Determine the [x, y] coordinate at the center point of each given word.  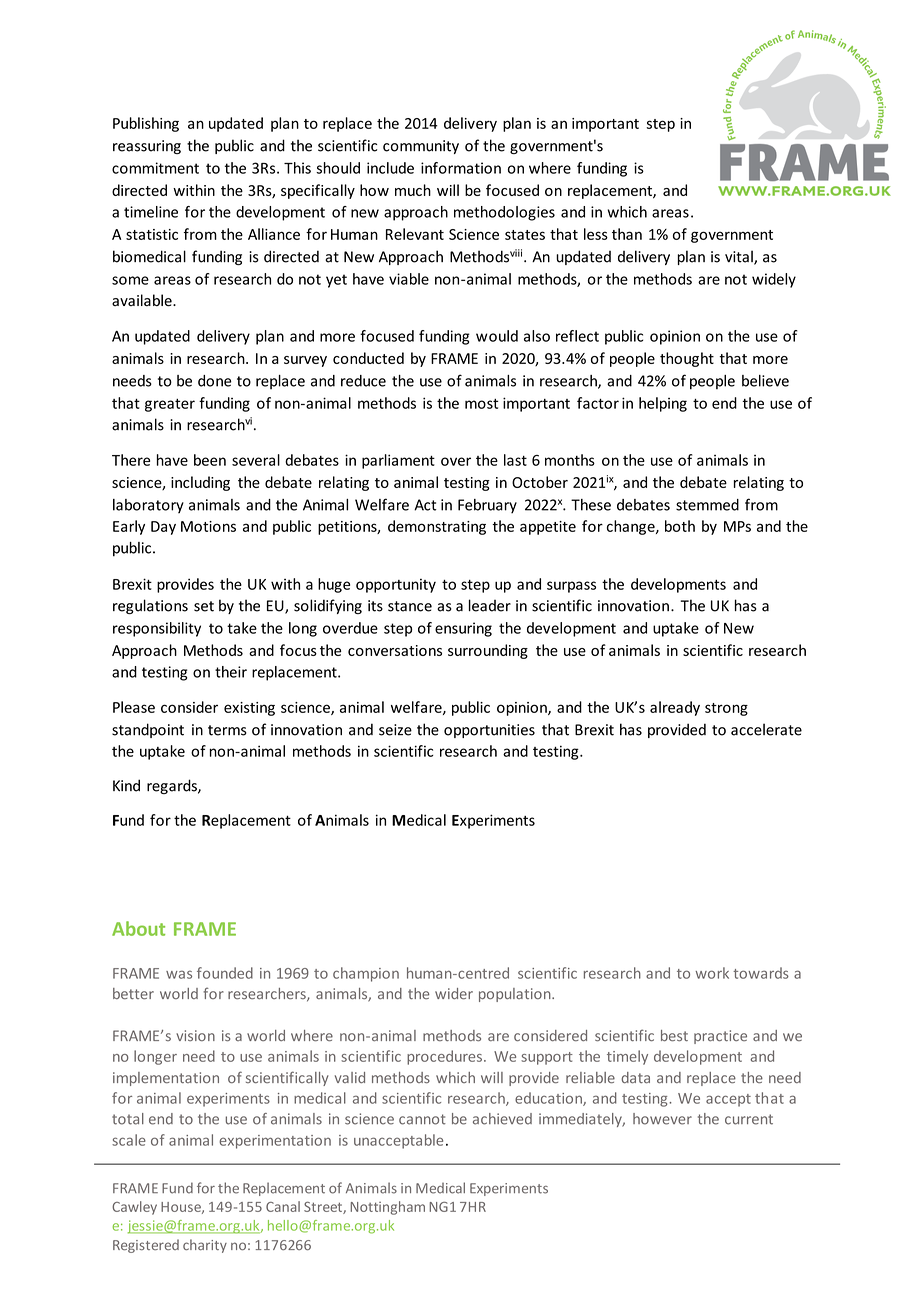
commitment [155, 168]
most [481, 404]
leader [490, 605]
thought [687, 359]
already [675, 708]
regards [173, 786]
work [712, 973]
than [627, 234]
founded [225, 973]
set [204, 606]
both [680, 526]
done [215, 381]
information [461, 168]
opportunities [489, 731]
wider [454, 993]
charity [205, 1246]
